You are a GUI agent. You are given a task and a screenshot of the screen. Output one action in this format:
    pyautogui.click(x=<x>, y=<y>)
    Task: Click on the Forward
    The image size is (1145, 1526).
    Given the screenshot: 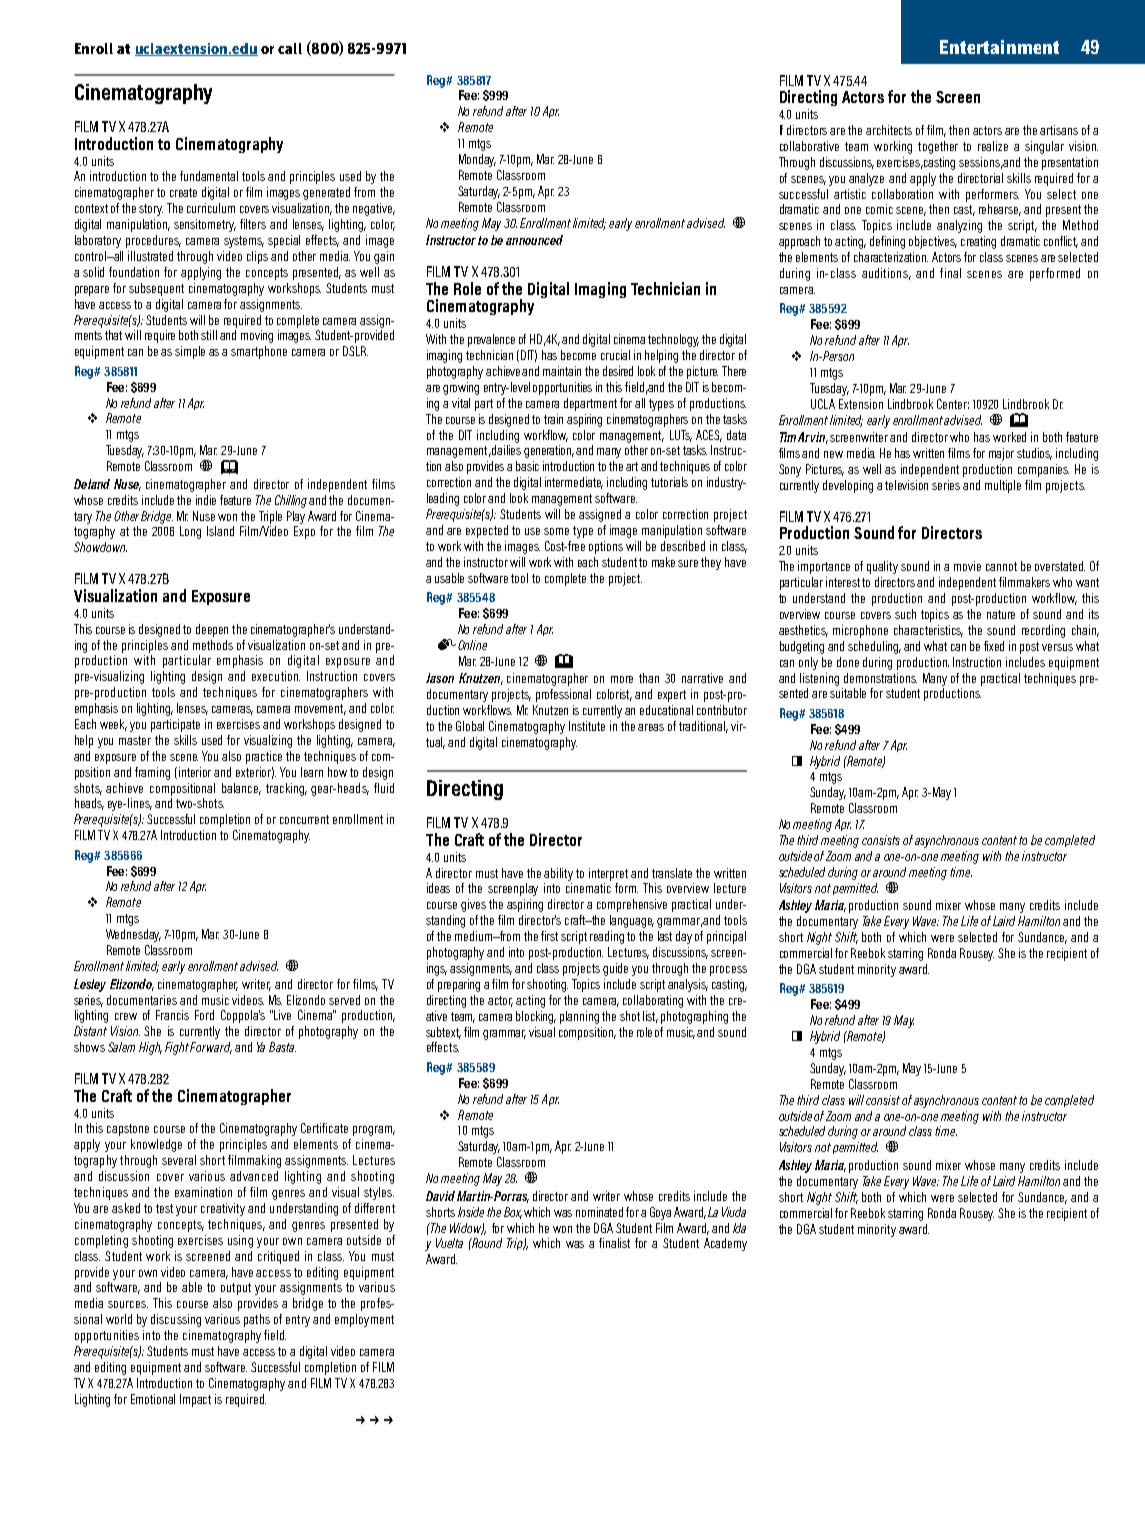 What is the action you would take?
    pyautogui.click(x=211, y=1048)
